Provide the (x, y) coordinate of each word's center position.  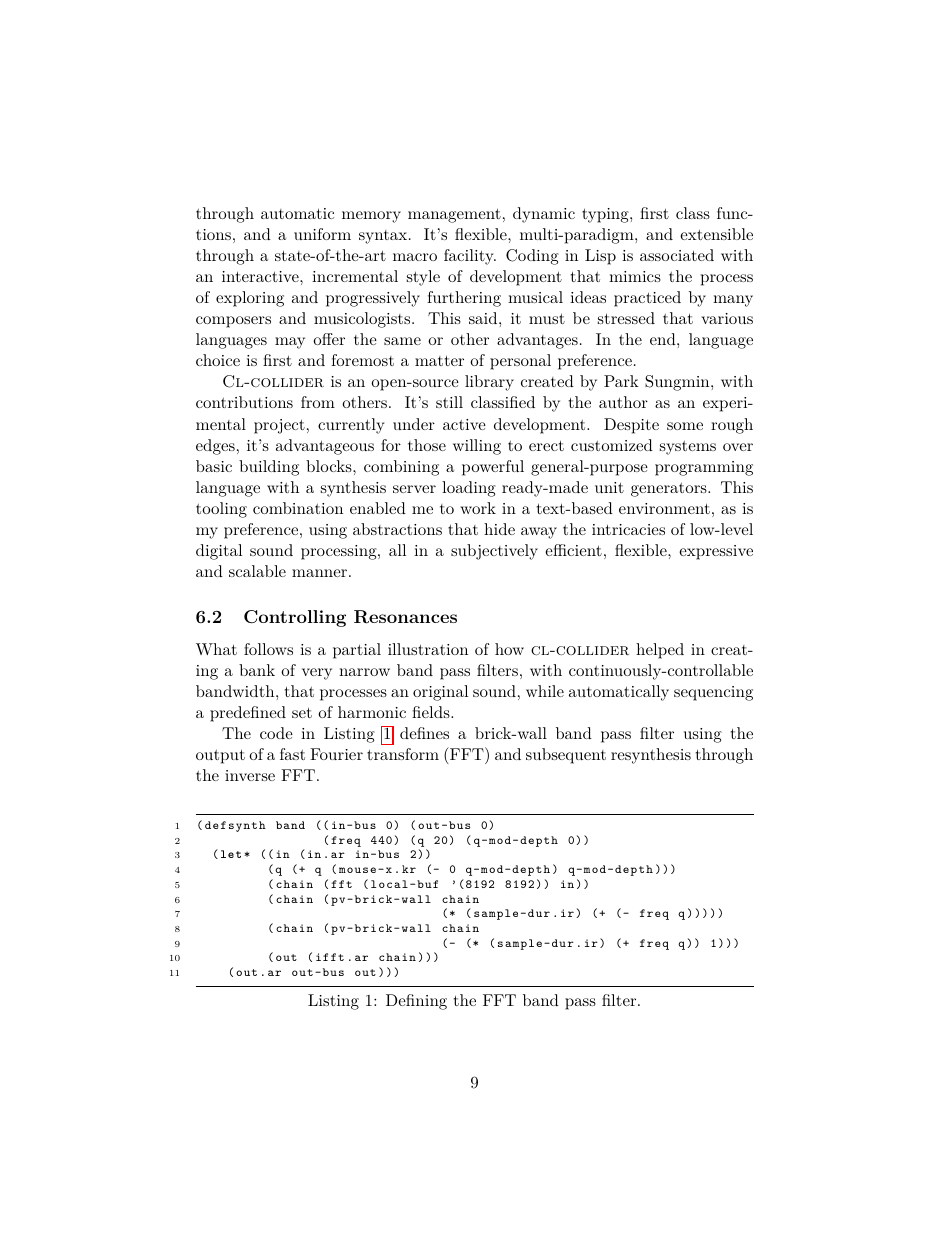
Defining (416, 1002)
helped (660, 651)
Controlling (295, 618)
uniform (322, 234)
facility (470, 257)
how (509, 649)
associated (677, 255)
